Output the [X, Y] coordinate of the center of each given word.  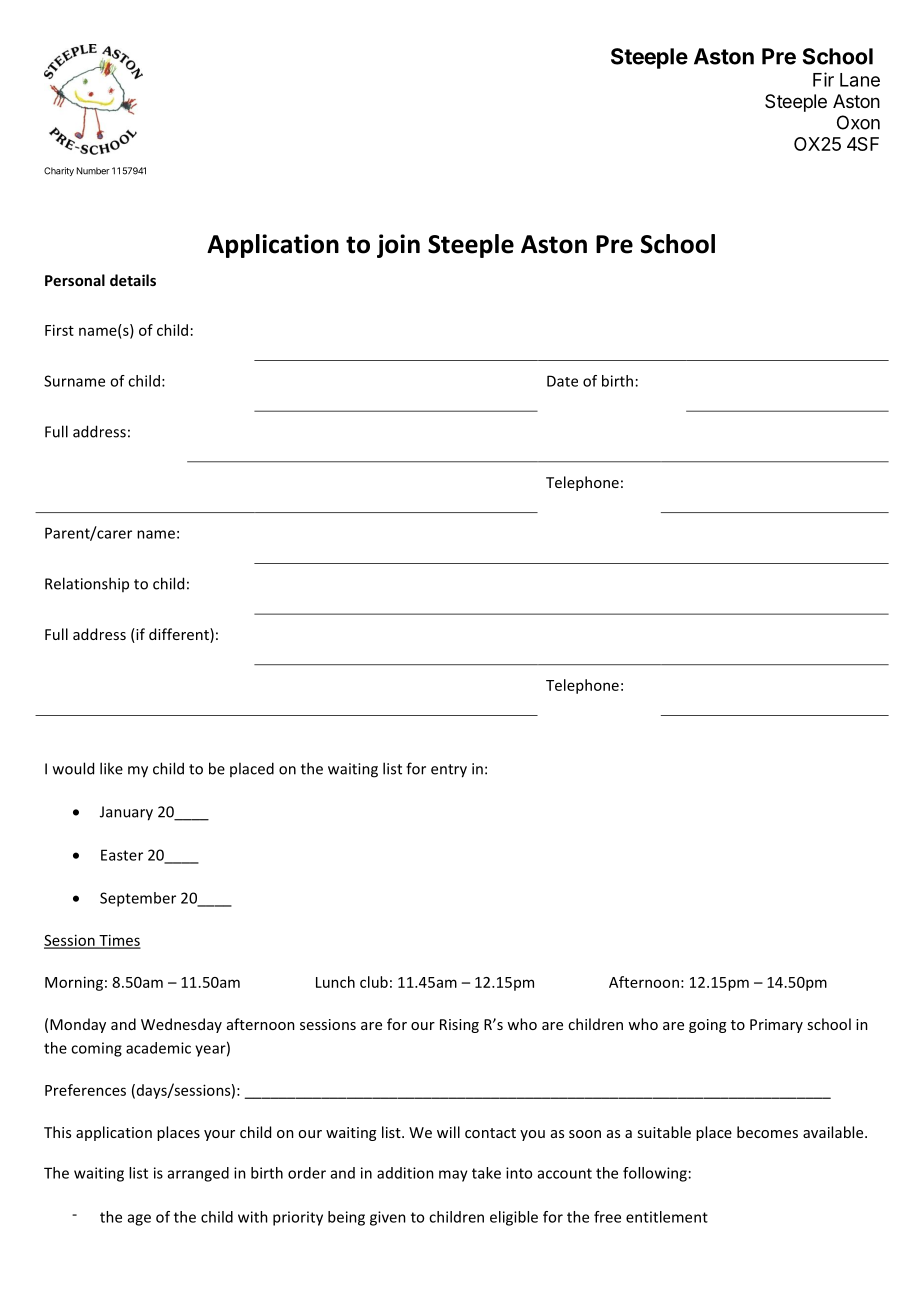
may [453, 1176]
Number [93, 171]
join [398, 246]
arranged [198, 1174]
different [180, 635]
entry [449, 771]
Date [562, 381]
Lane [860, 80]
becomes [767, 1132]
